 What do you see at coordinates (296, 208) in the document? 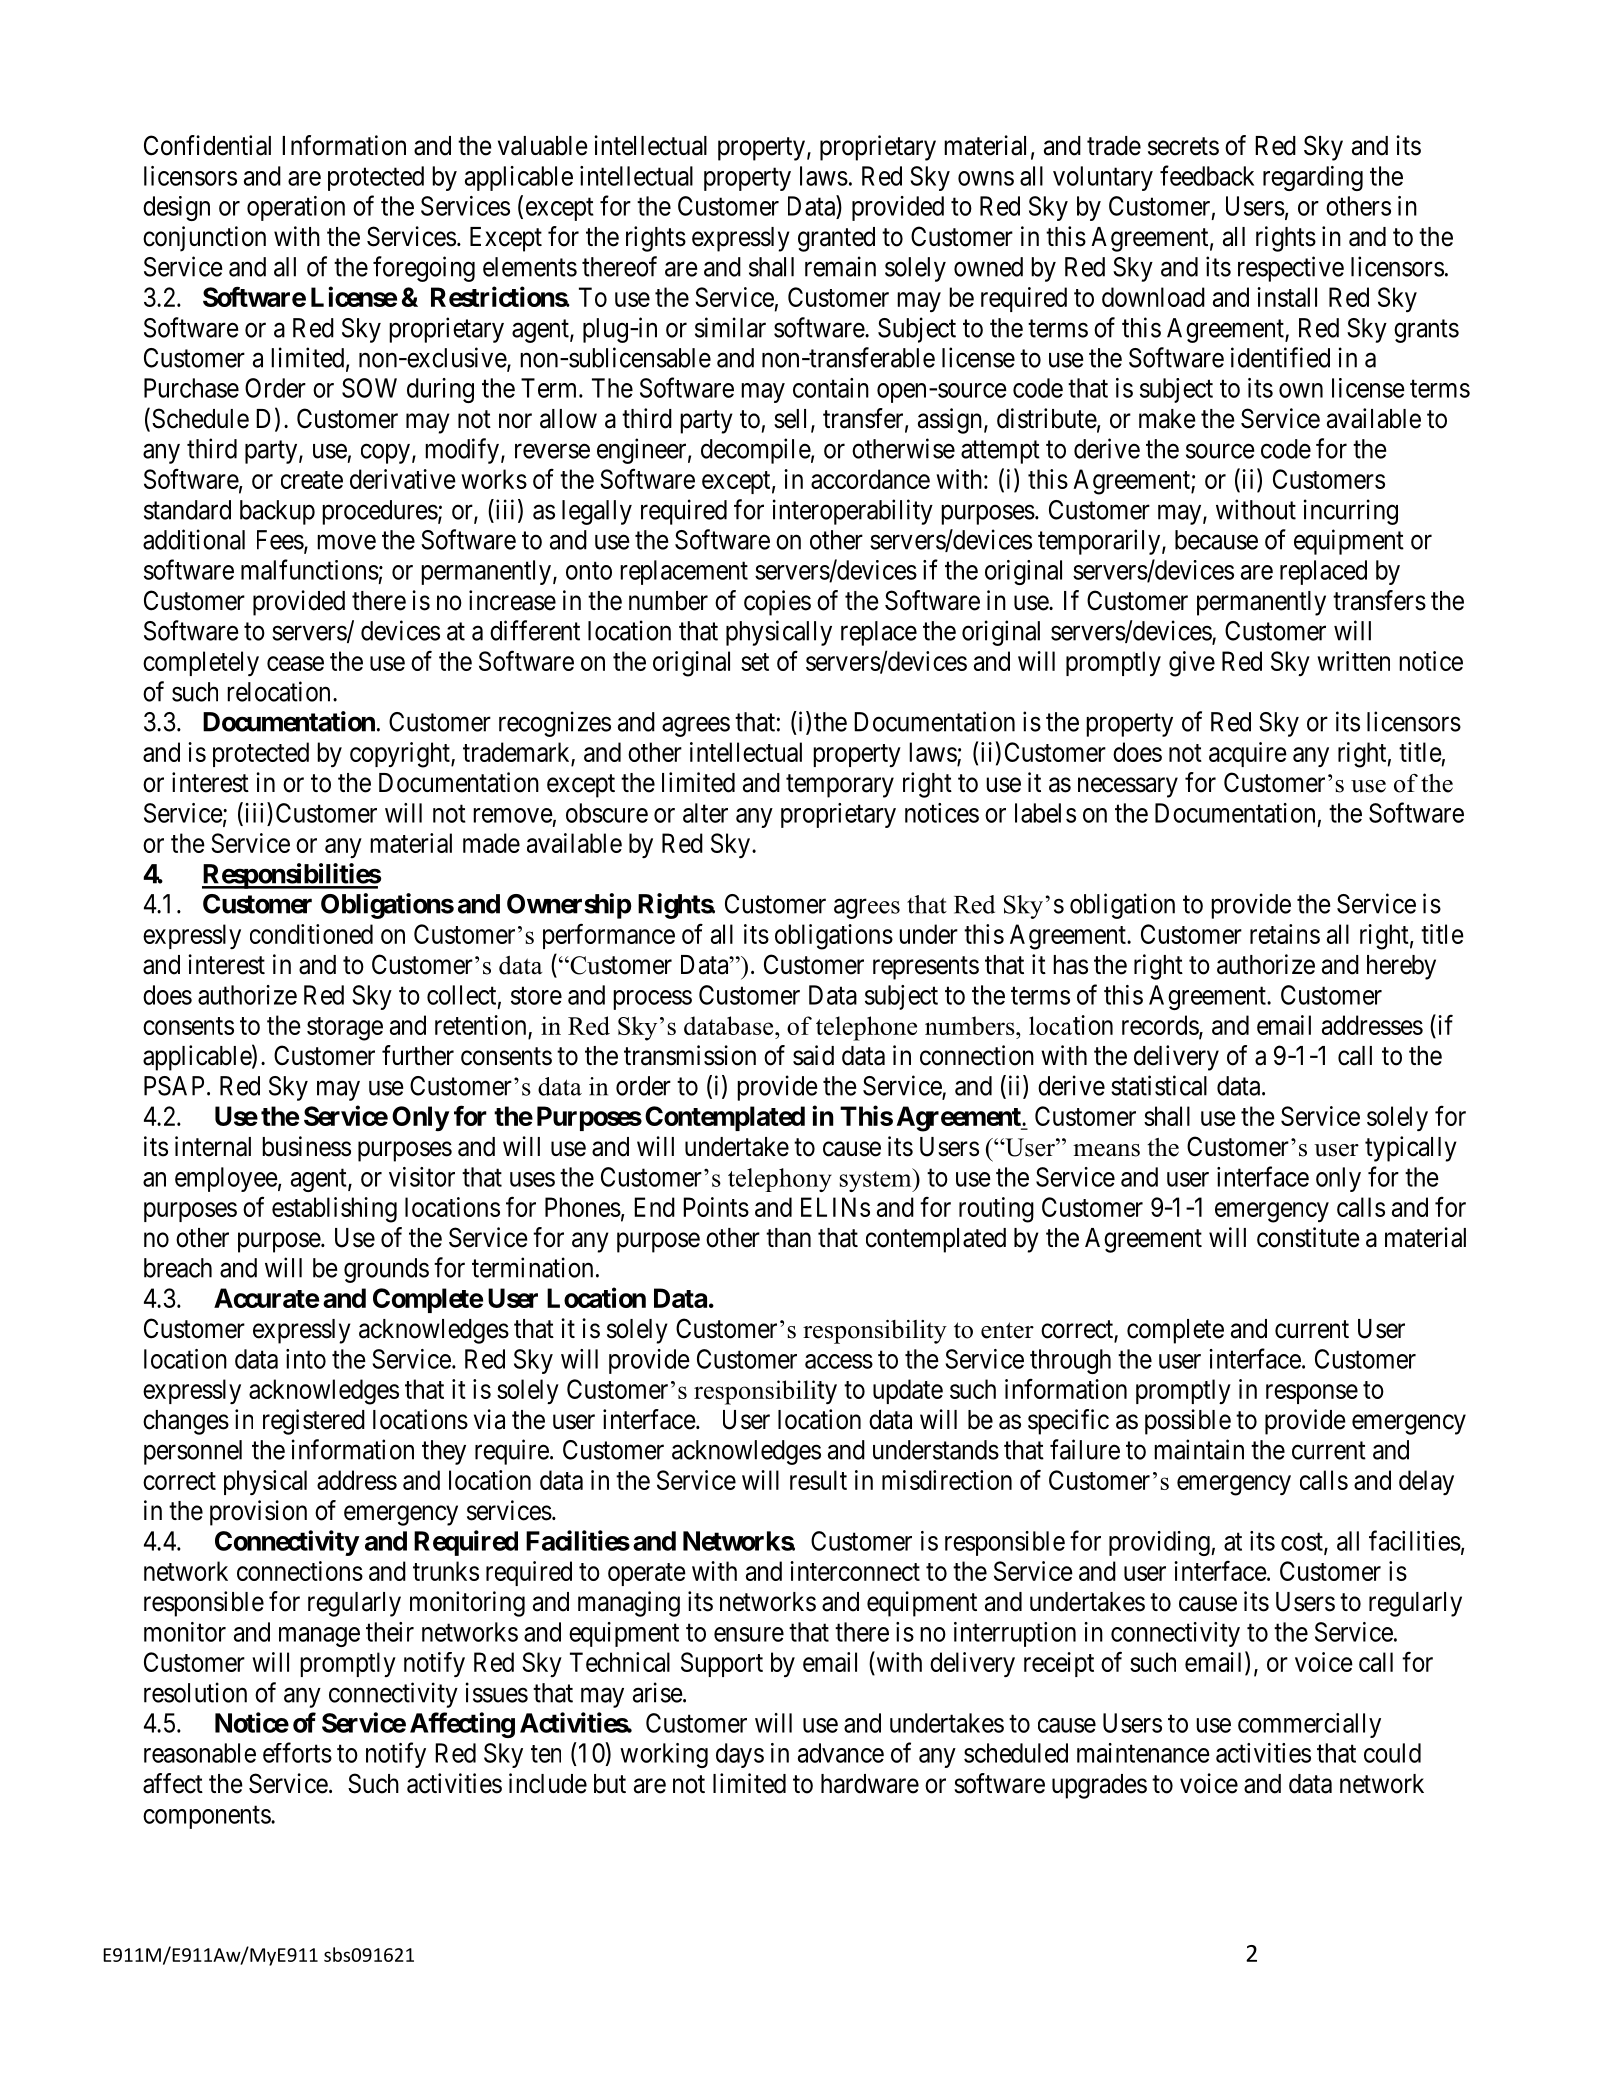
I see `operation` at bounding box center [296, 208].
